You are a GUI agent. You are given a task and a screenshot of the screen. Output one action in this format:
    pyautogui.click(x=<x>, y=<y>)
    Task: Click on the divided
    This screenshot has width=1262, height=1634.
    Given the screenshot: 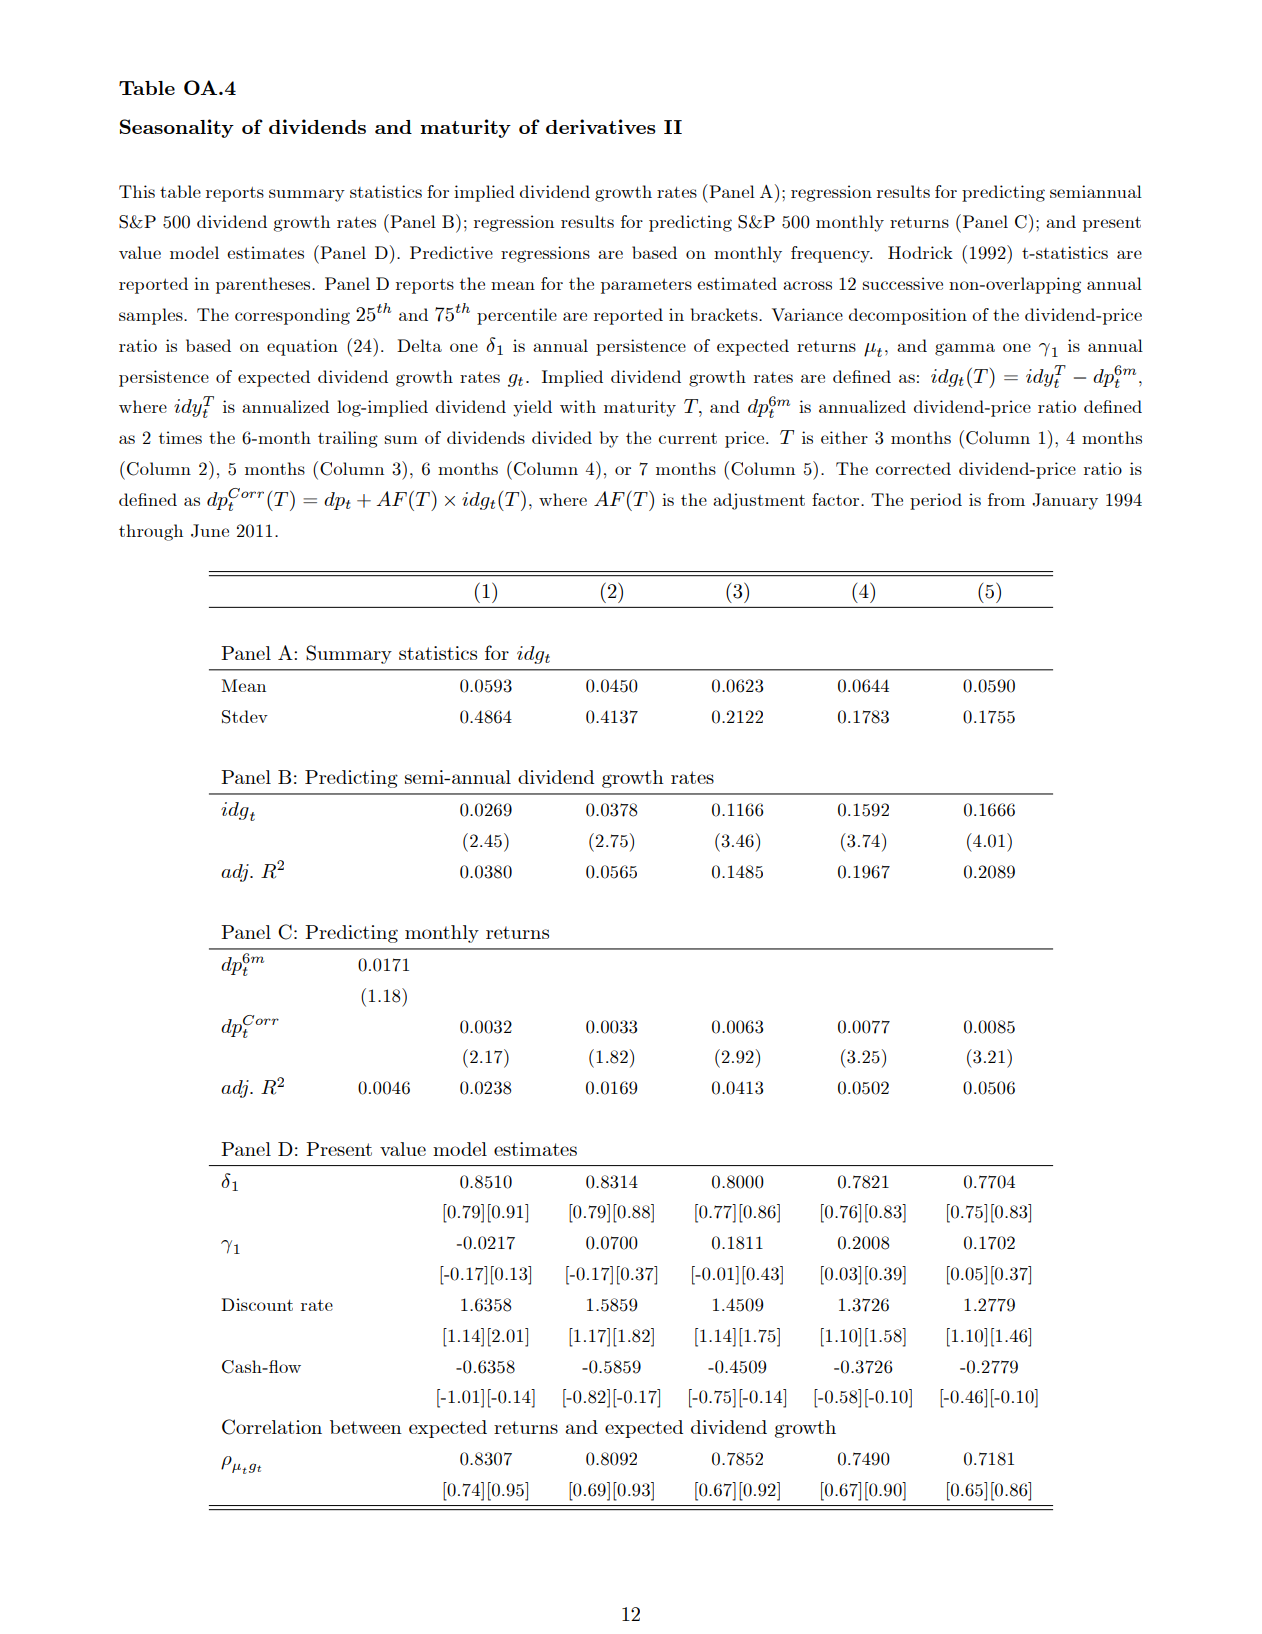 What is the action you would take?
    pyautogui.click(x=562, y=437)
